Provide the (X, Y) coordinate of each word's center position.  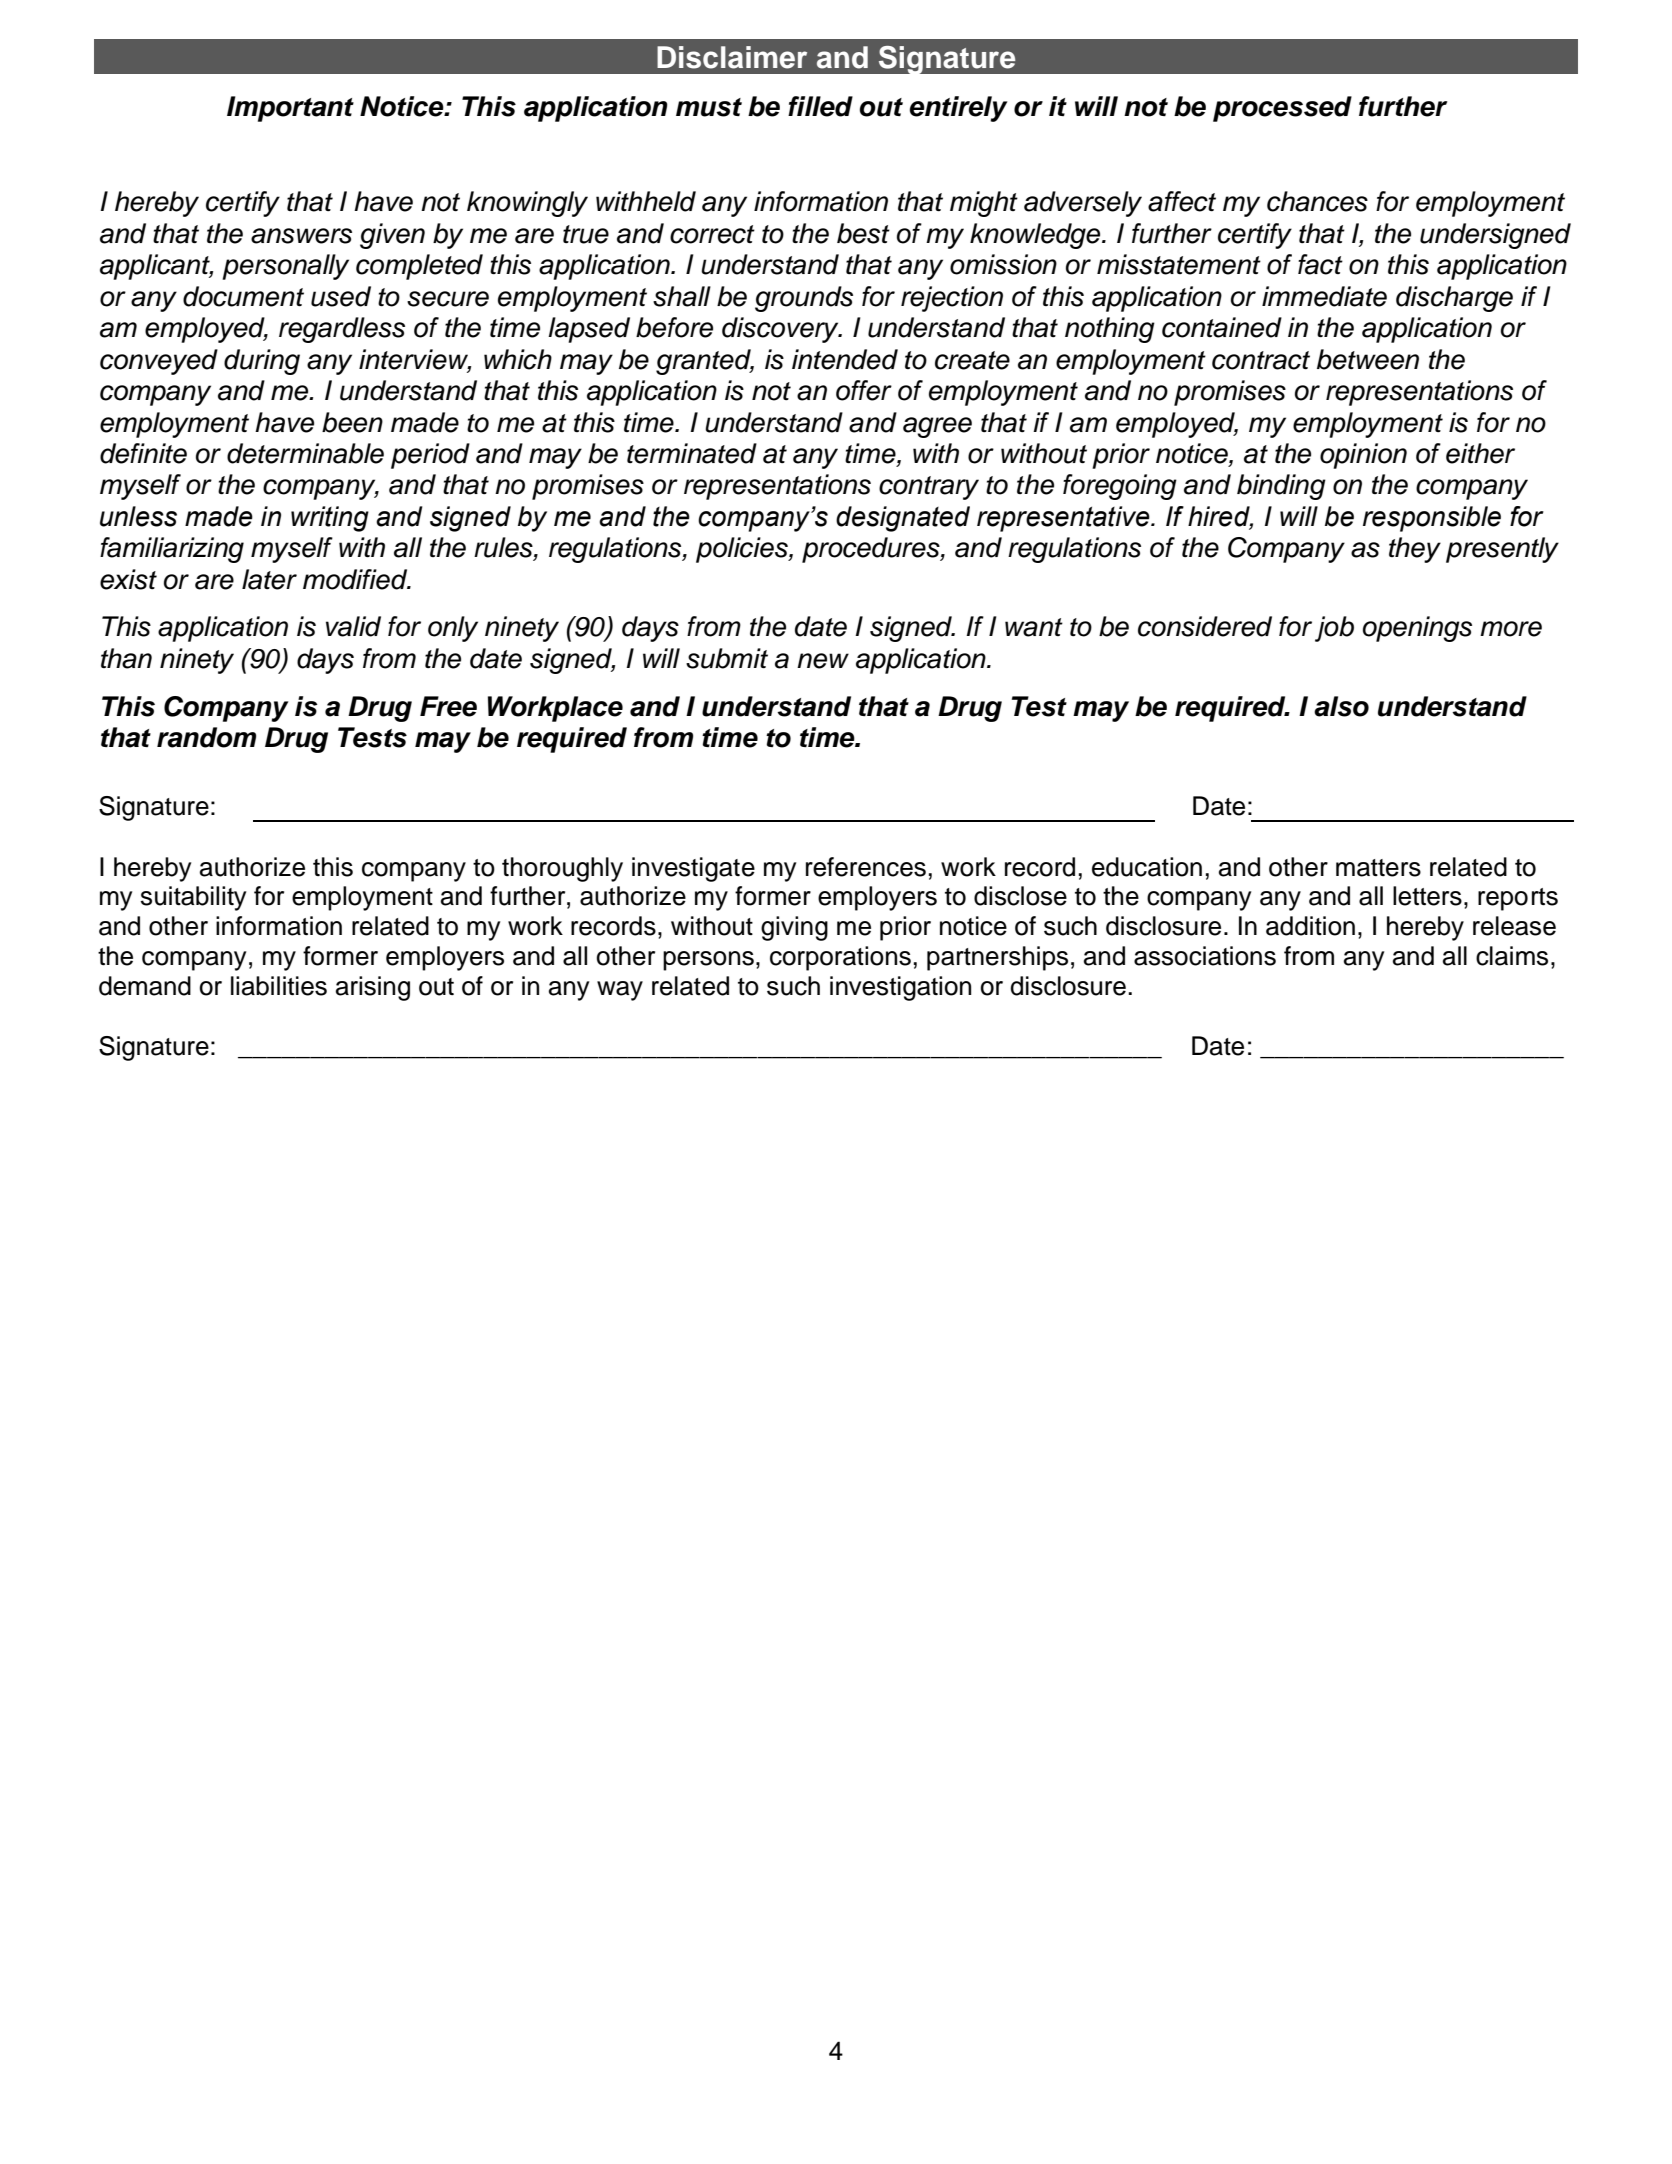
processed (1282, 109)
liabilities (279, 986)
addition (1310, 926)
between (1368, 359)
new (823, 661)
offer (864, 390)
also (1341, 706)
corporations (840, 958)
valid (353, 626)
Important (290, 109)
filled (820, 106)
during (262, 362)
